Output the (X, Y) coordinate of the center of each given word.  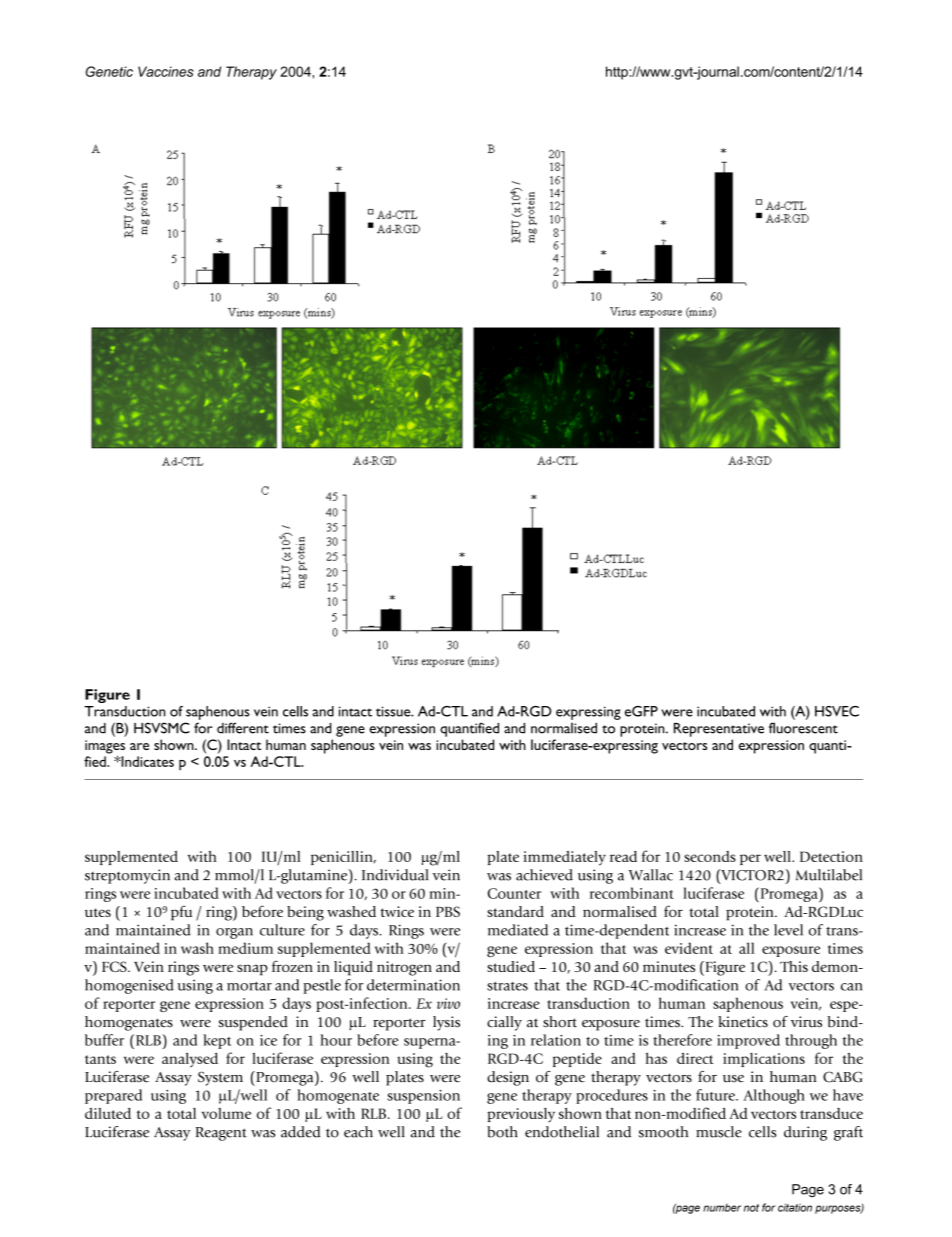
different (243, 728)
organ (234, 933)
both (502, 1132)
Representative (719, 730)
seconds (710, 856)
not (751, 1208)
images (105, 747)
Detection (831, 856)
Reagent (221, 1134)
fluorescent (803, 728)
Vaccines (166, 71)
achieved (544, 875)
